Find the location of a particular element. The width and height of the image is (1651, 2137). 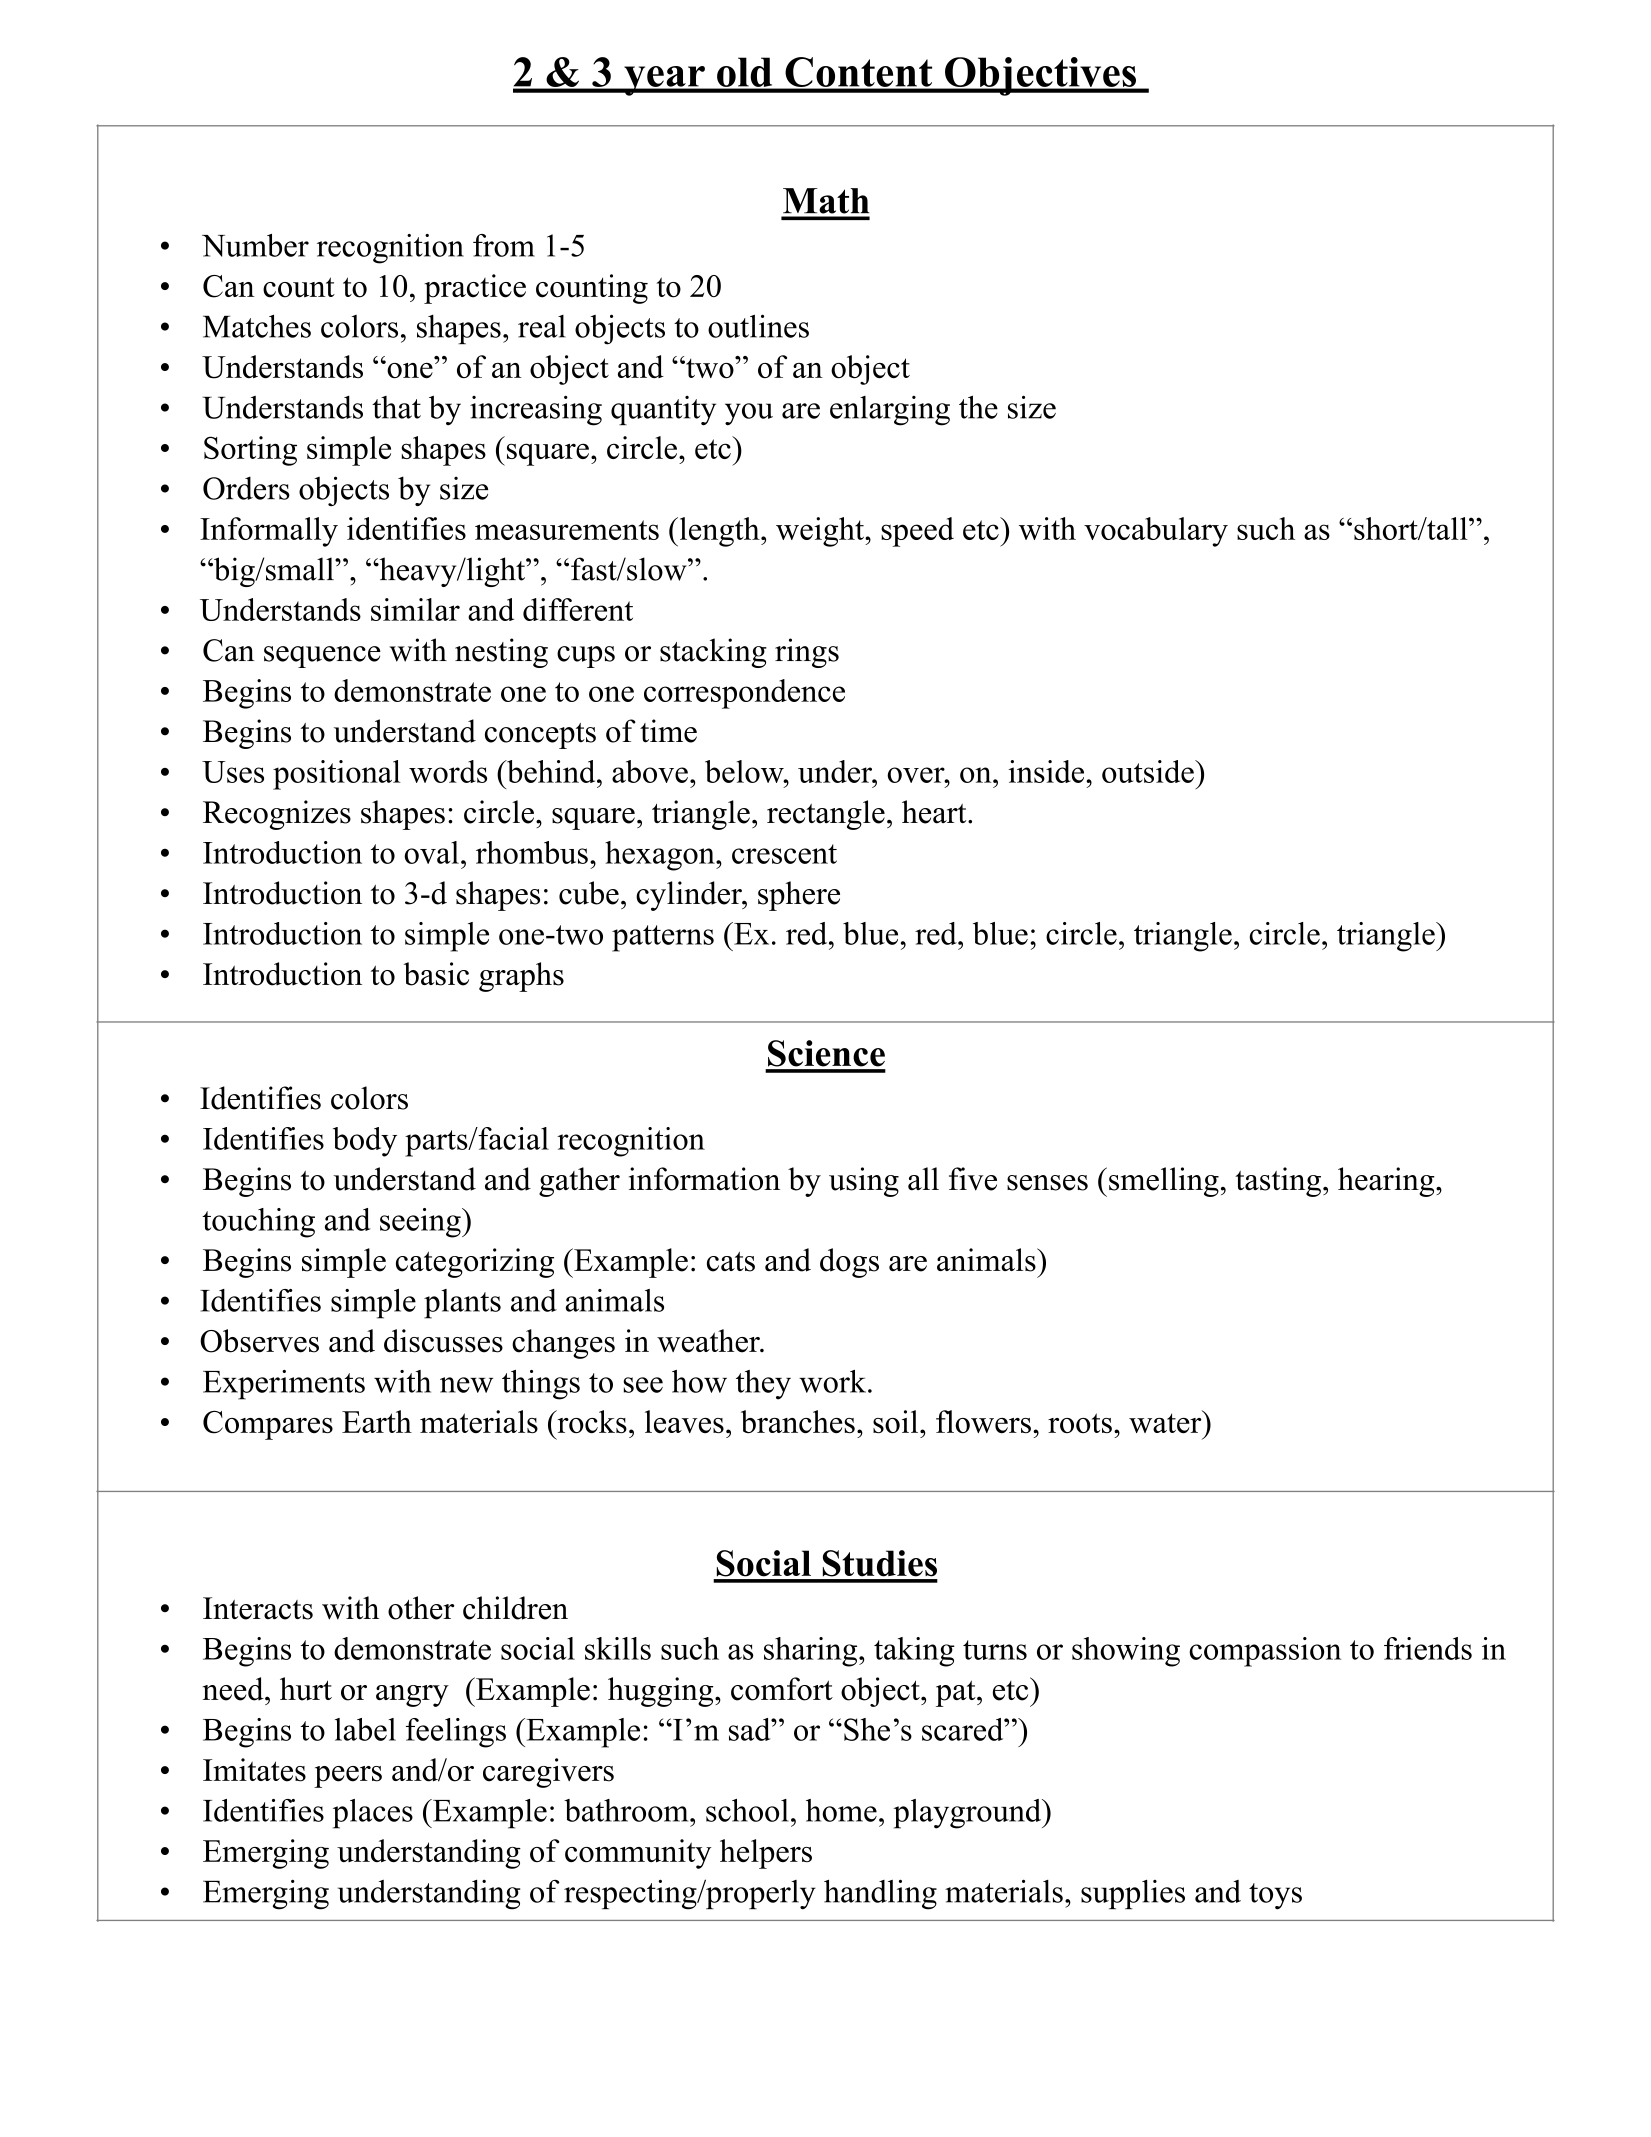

sequence is located at coordinates (322, 657).
